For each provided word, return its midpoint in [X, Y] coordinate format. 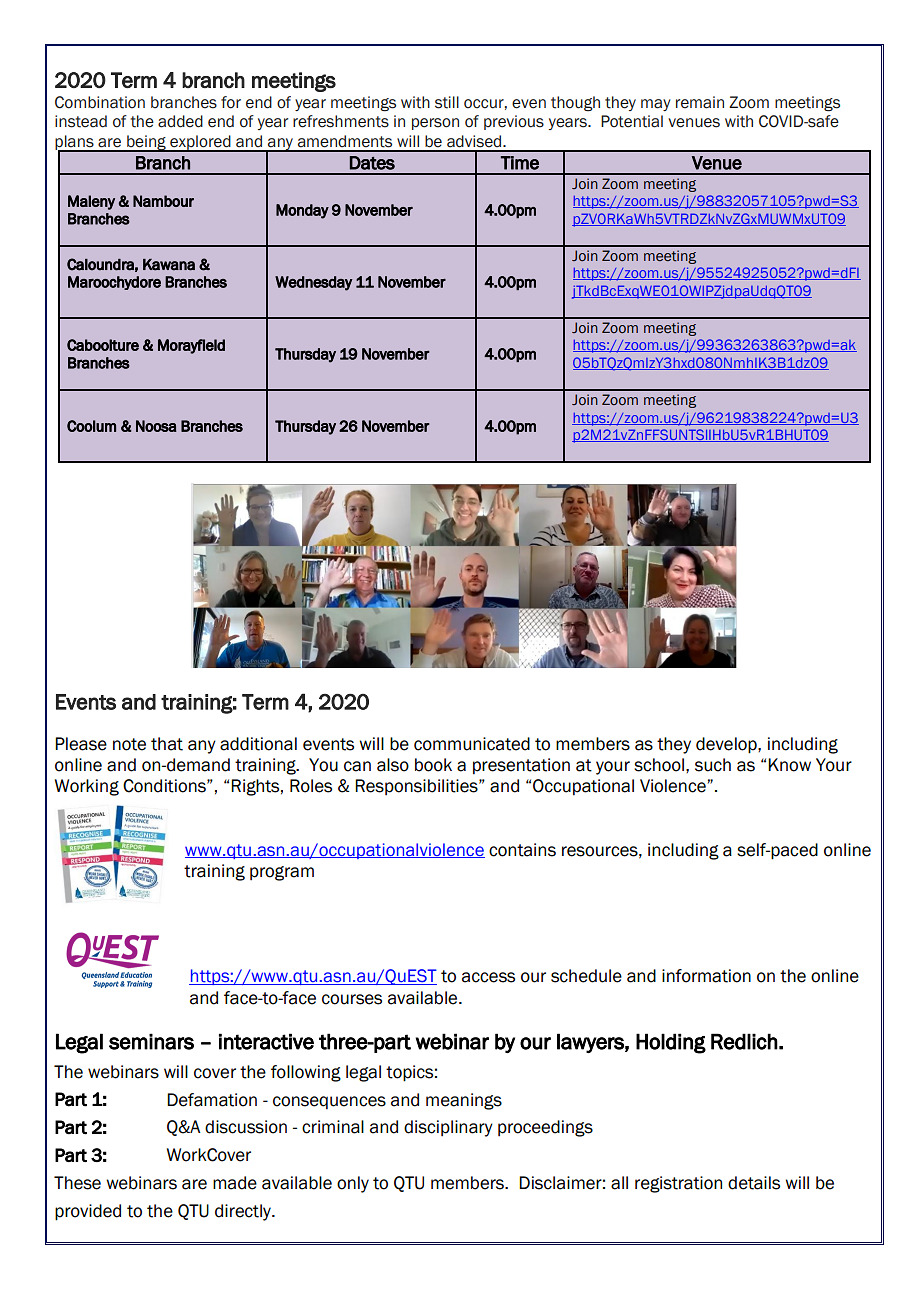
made [235, 1183]
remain [700, 102]
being [146, 143]
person [435, 124]
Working [87, 787]
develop [727, 745]
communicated [472, 744]
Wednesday [314, 283]
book [433, 765]
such [713, 765]
